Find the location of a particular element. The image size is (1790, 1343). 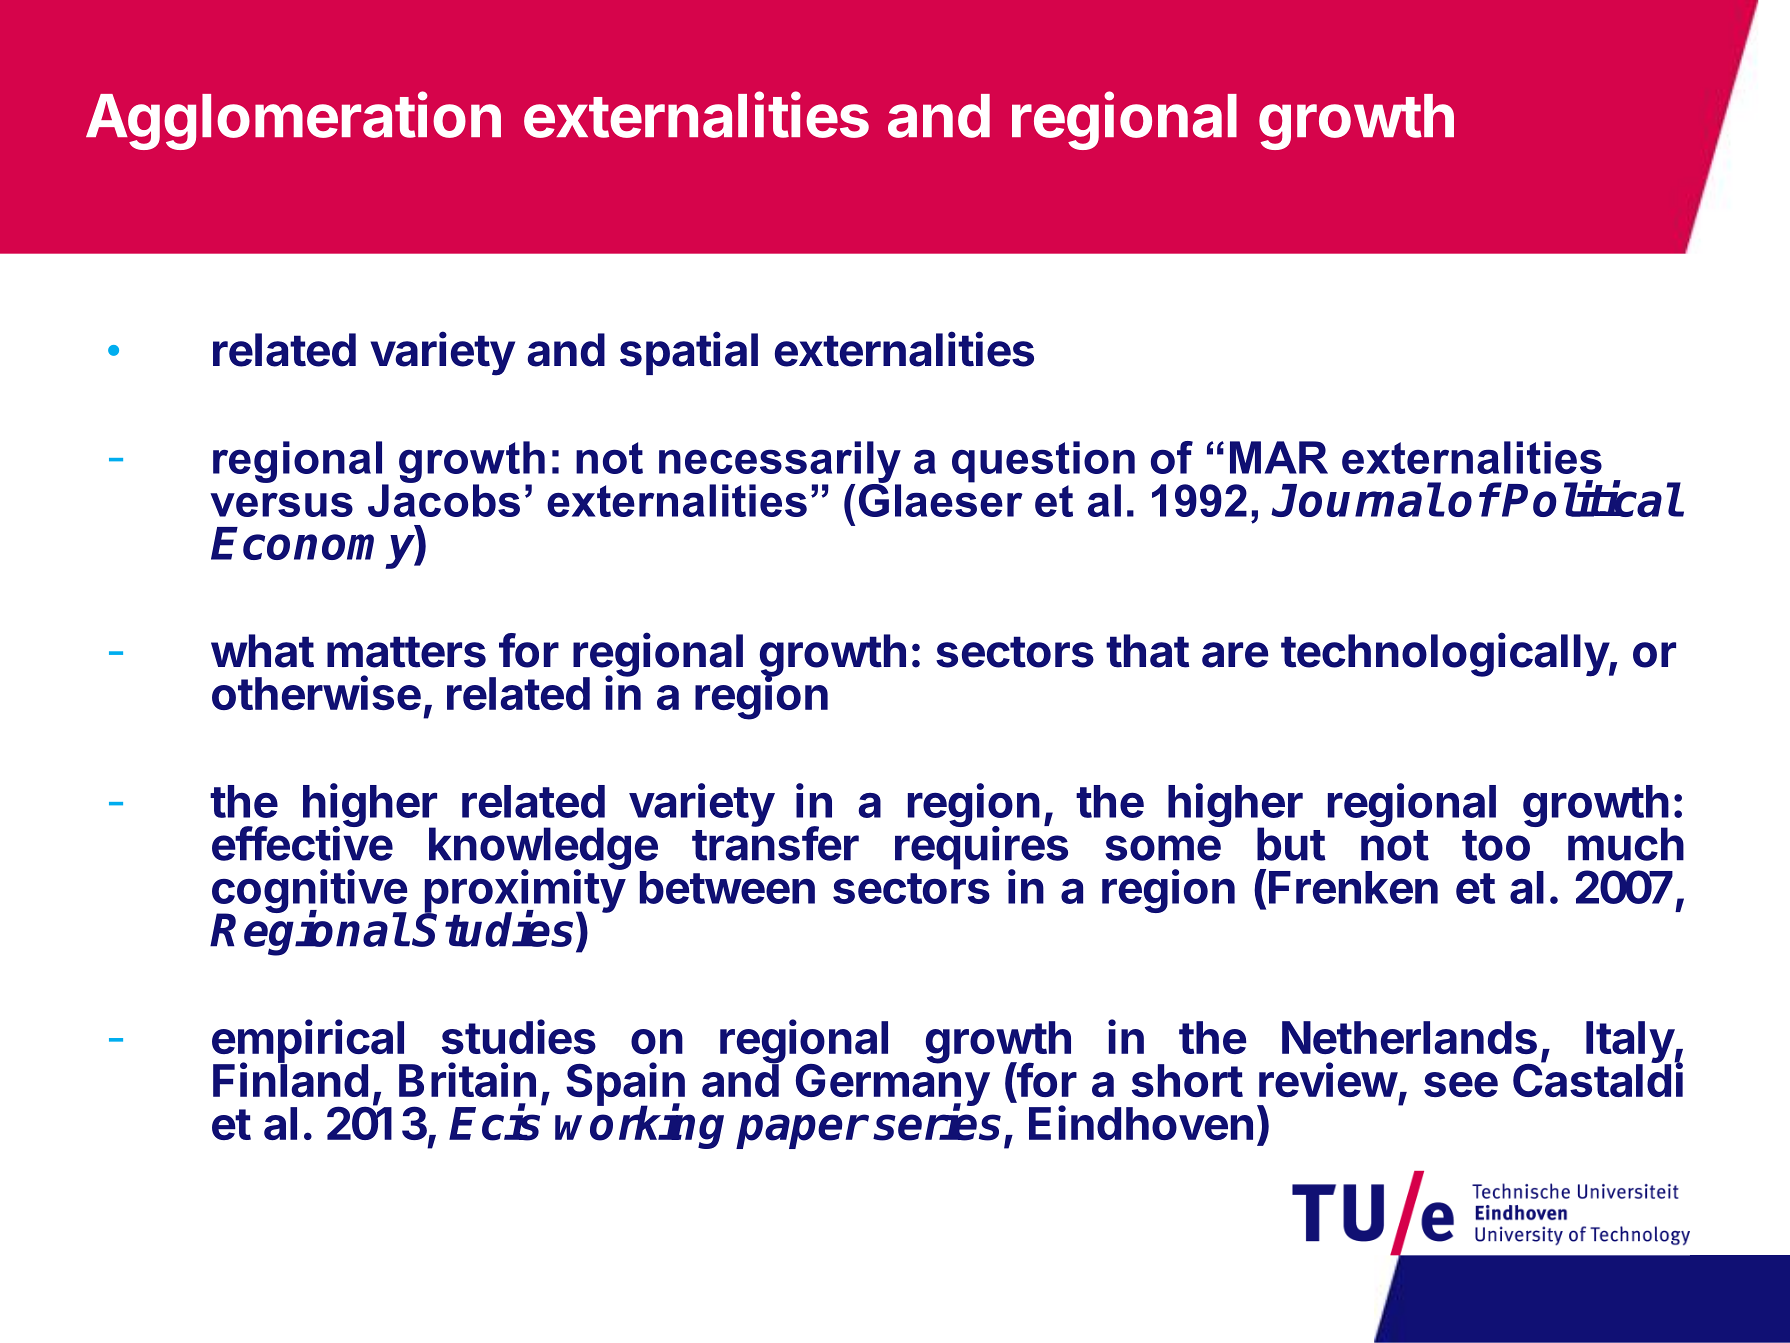

Britain is located at coordinates (467, 1079).
